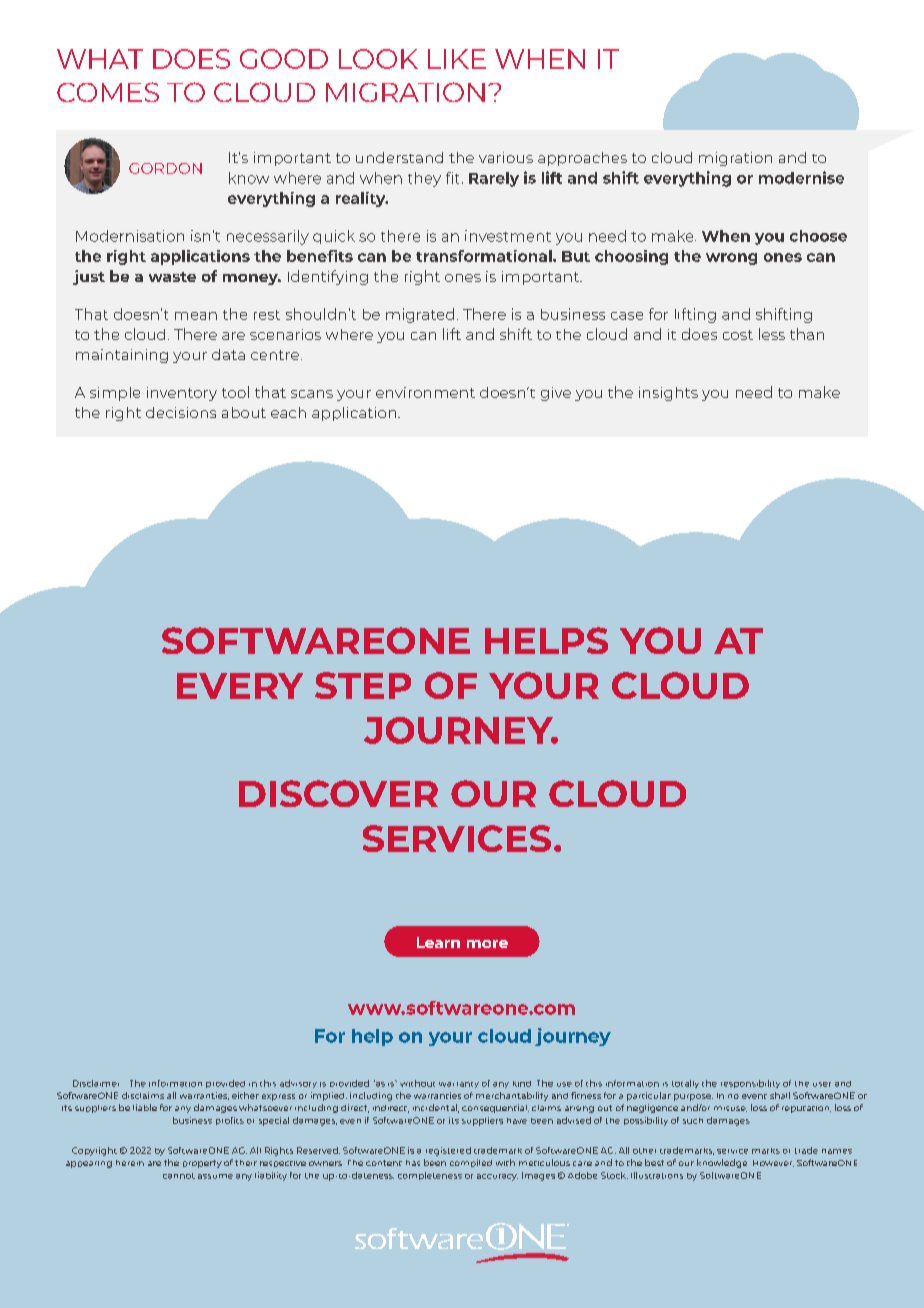  Describe the element at coordinates (202, 1164) in the screenshot. I see `property` at that location.
